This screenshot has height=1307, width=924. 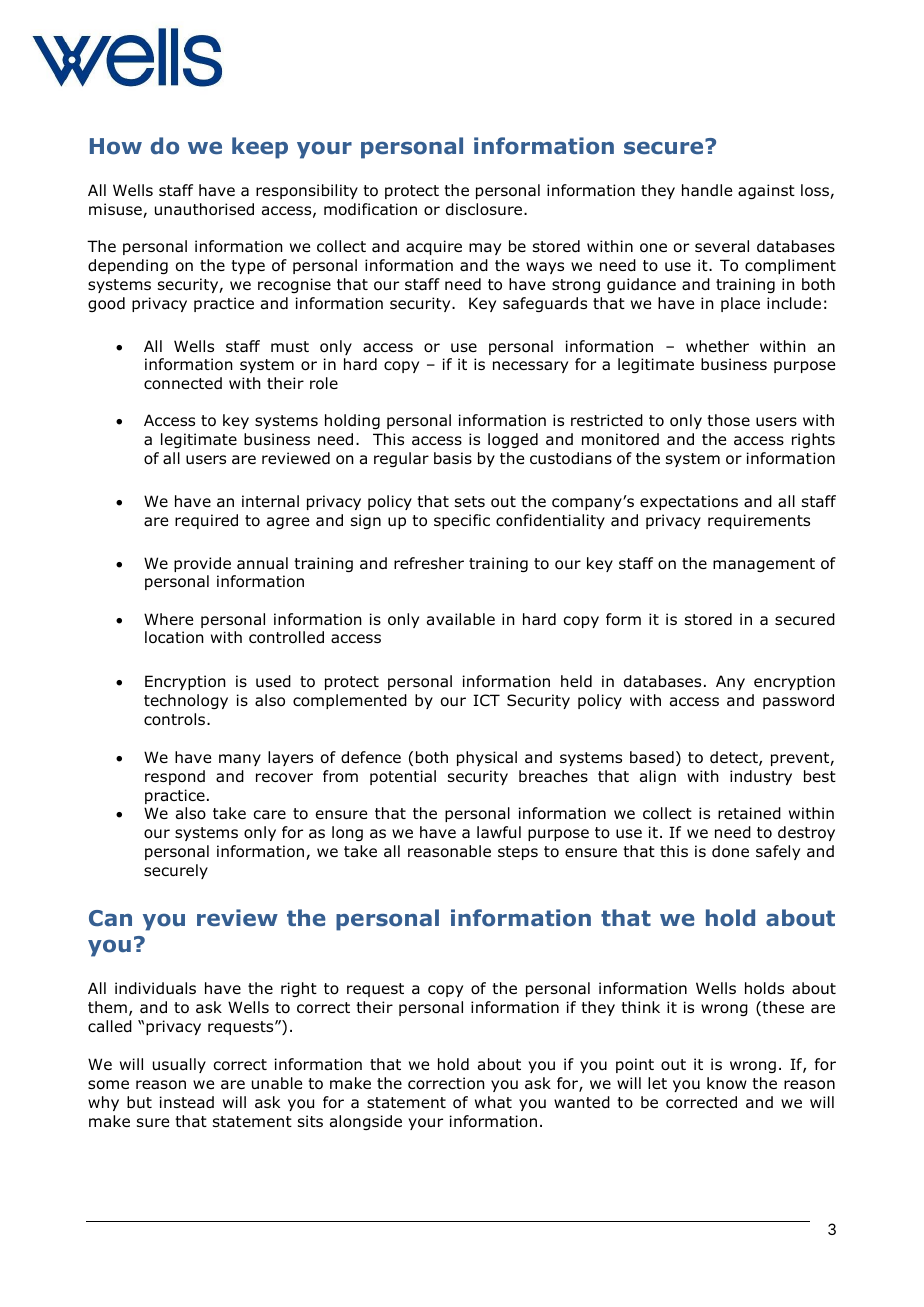 I want to click on unauthorised, so click(x=204, y=209).
